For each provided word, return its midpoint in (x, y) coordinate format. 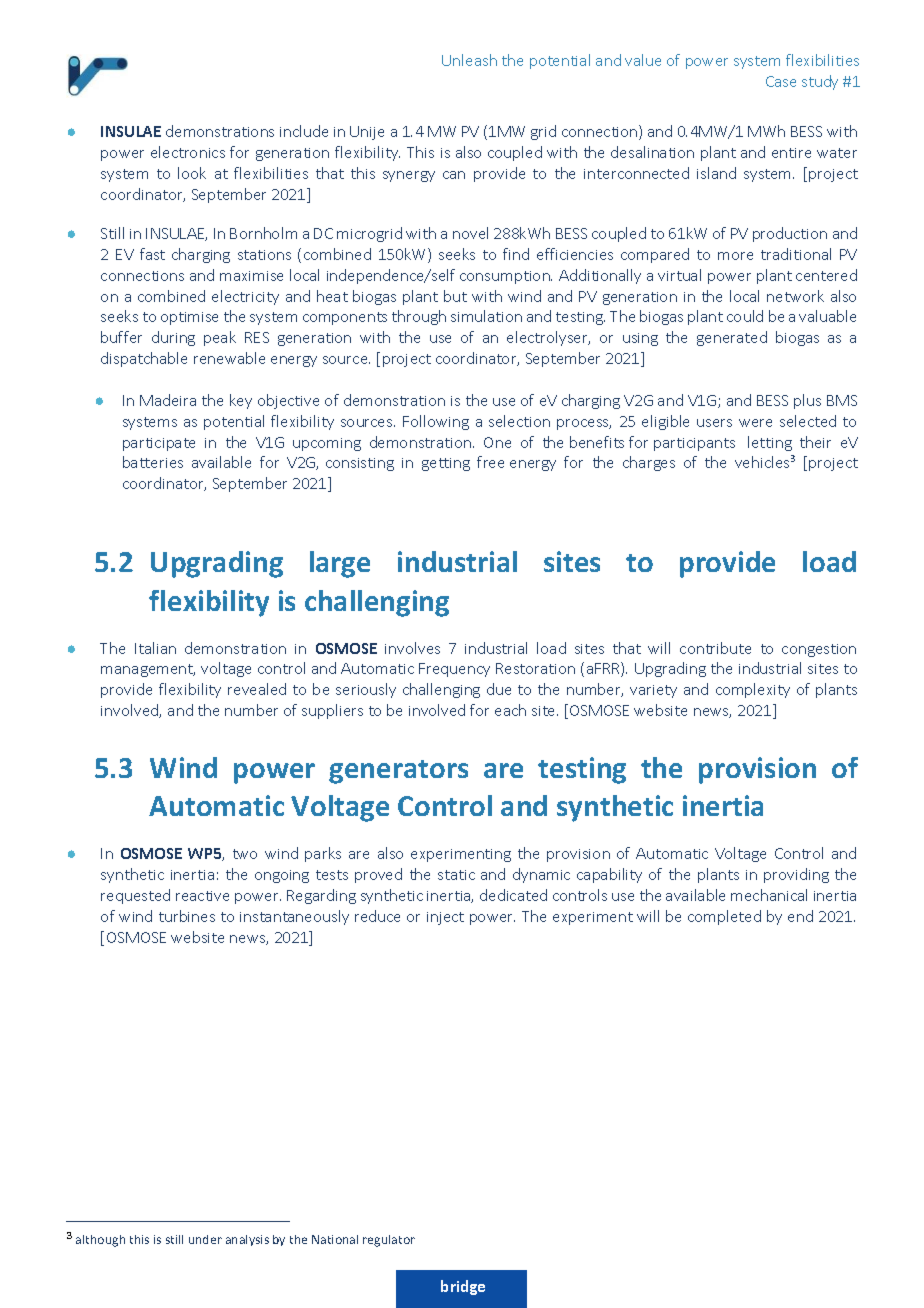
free (490, 462)
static (456, 875)
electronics (188, 152)
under (205, 1239)
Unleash (469, 60)
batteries (153, 462)
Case (781, 81)
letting (770, 443)
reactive (202, 896)
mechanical (769, 895)
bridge (463, 1287)
